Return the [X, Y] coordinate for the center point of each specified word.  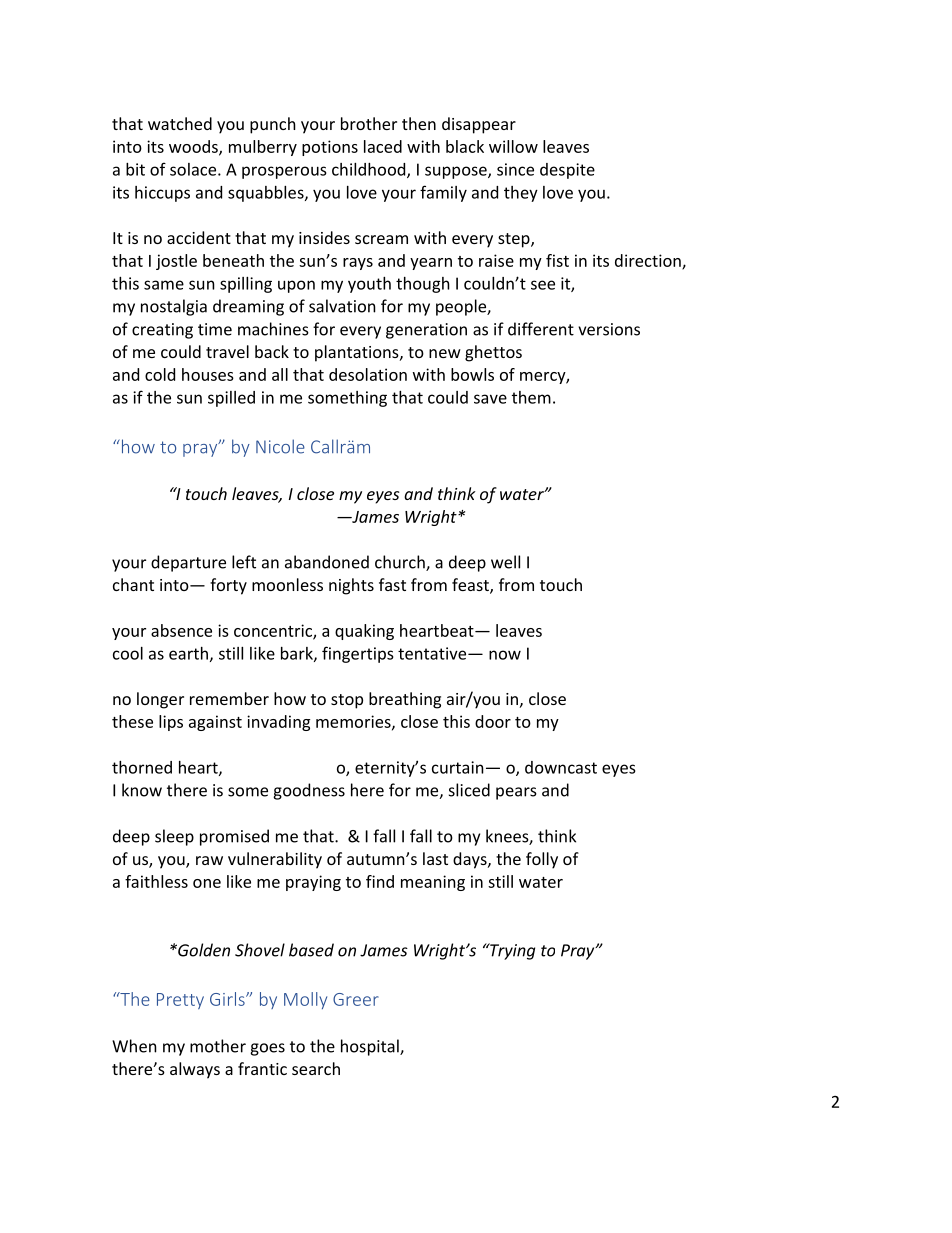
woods [194, 147]
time [215, 329]
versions [609, 329]
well [505, 562]
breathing [405, 700]
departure [188, 563]
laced [383, 146]
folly [542, 860]
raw [209, 860]
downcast [561, 767]
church [401, 563]
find [380, 881]
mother [218, 1046]
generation [426, 331]
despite [567, 171]
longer [160, 700]
